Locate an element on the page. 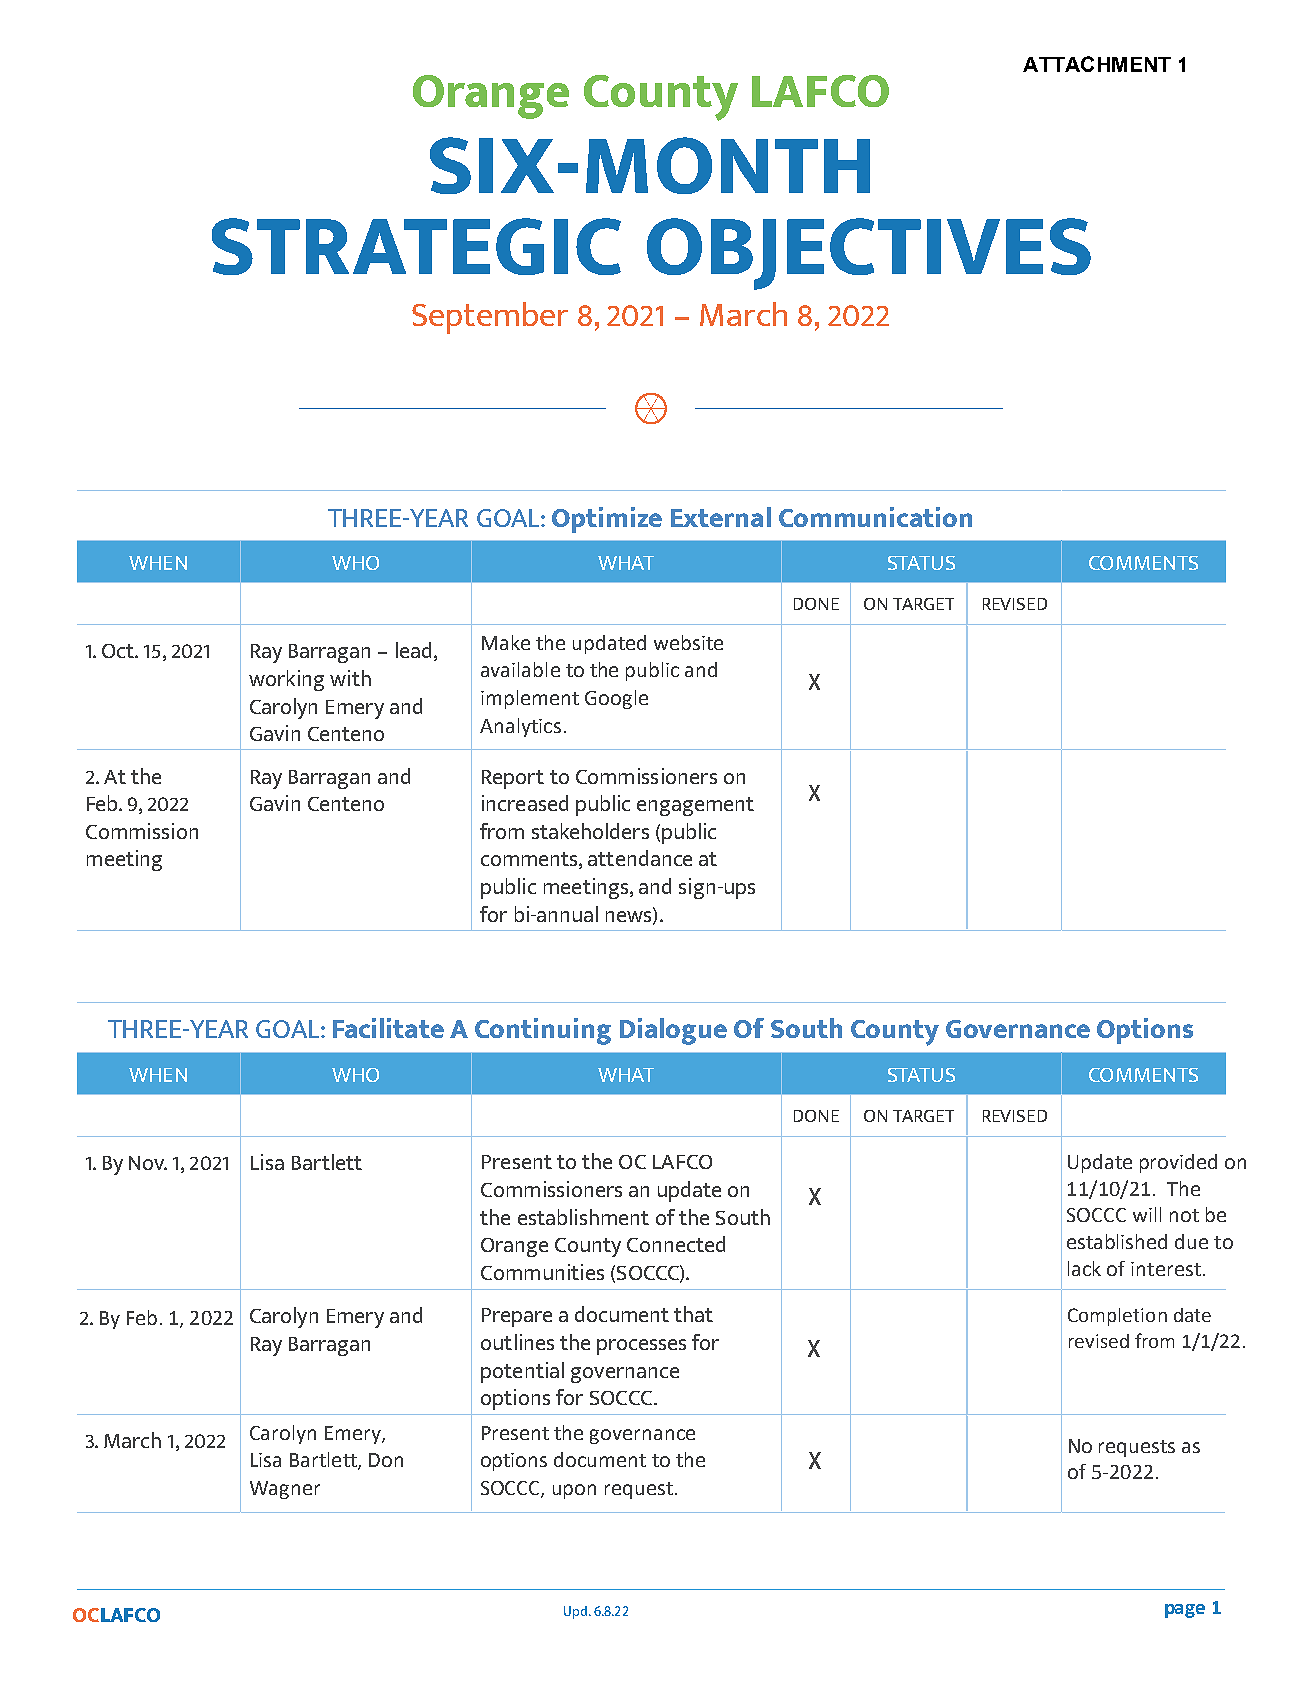  website is located at coordinates (688, 642).
